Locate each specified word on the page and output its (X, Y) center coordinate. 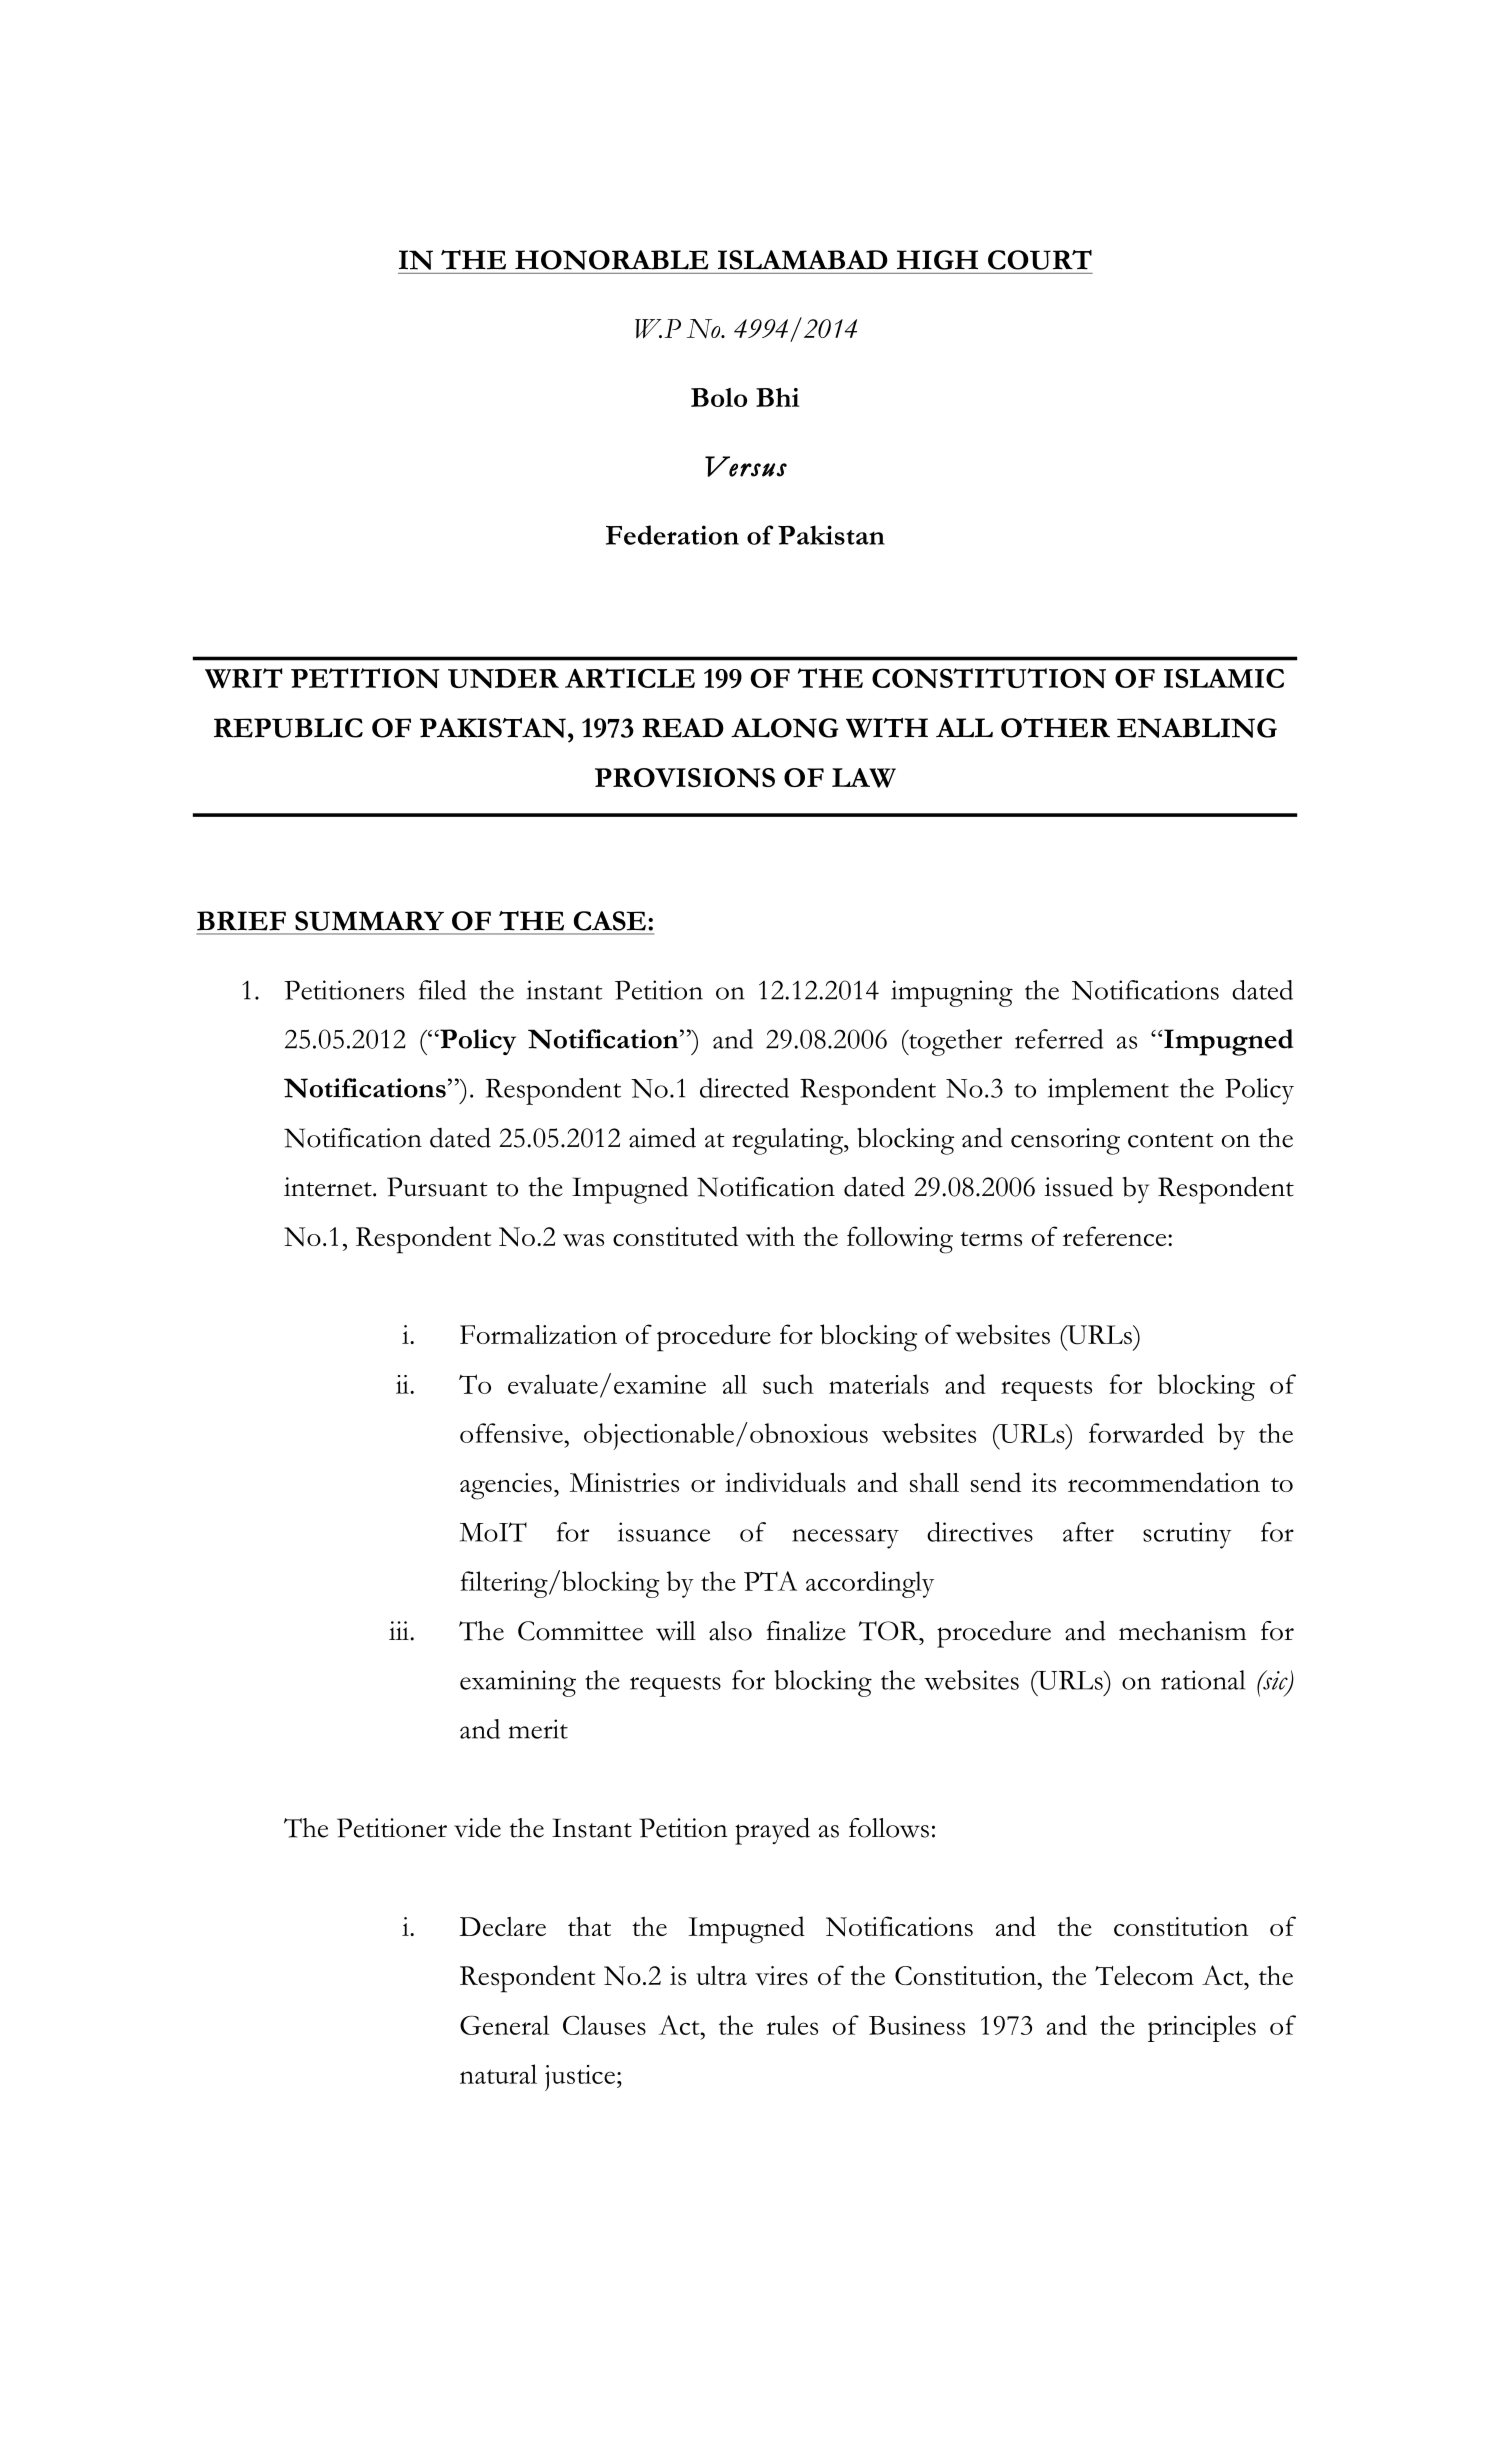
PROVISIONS (685, 778)
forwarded (1146, 1433)
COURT (1040, 260)
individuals (785, 1482)
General (504, 2025)
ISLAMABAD (802, 260)
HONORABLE (612, 260)
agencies (506, 1486)
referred (1059, 1039)
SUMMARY (369, 921)
